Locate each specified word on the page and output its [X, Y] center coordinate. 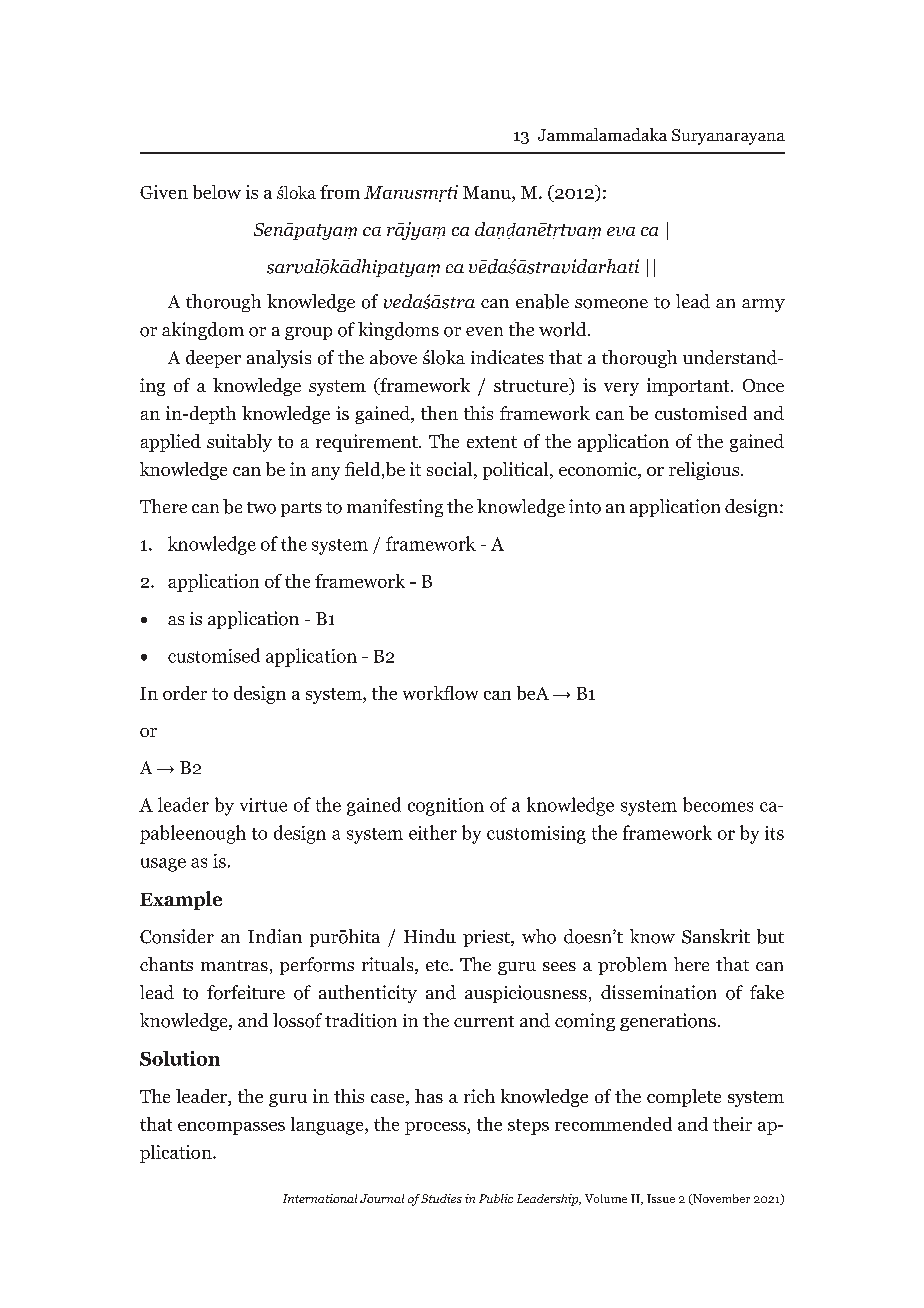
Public [496, 1198]
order [185, 693]
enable [542, 301]
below [217, 192]
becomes [718, 804]
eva [621, 231]
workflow [440, 693]
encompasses [231, 1128]
